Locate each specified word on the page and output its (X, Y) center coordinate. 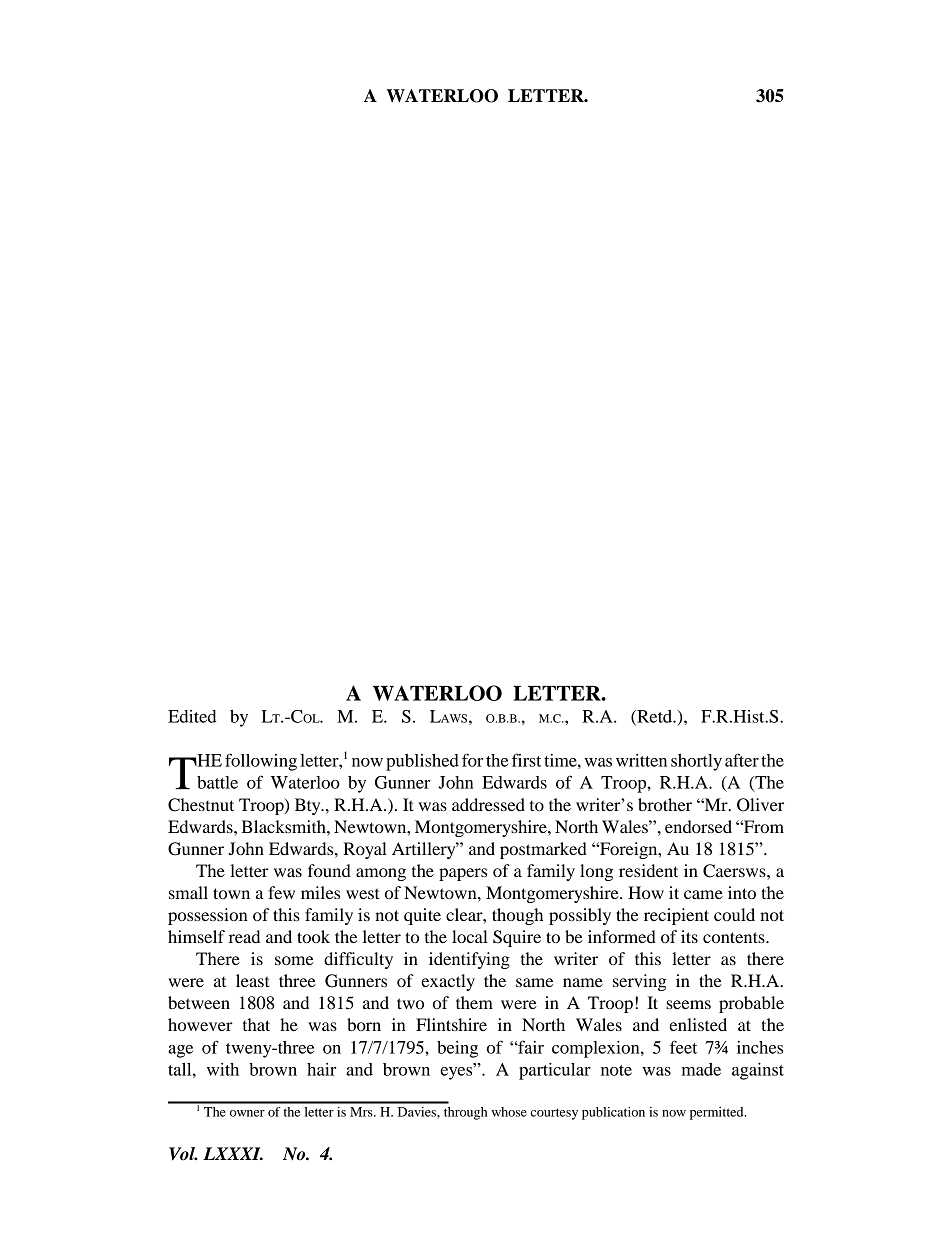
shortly (696, 762)
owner (247, 1113)
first (526, 760)
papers (463, 874)
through (465, 1113)
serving (640, 982)
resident (648, 870)
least (253, 980)
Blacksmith (284, 826)
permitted (718, 1113)
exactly (448, 982)
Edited (192, 716)
